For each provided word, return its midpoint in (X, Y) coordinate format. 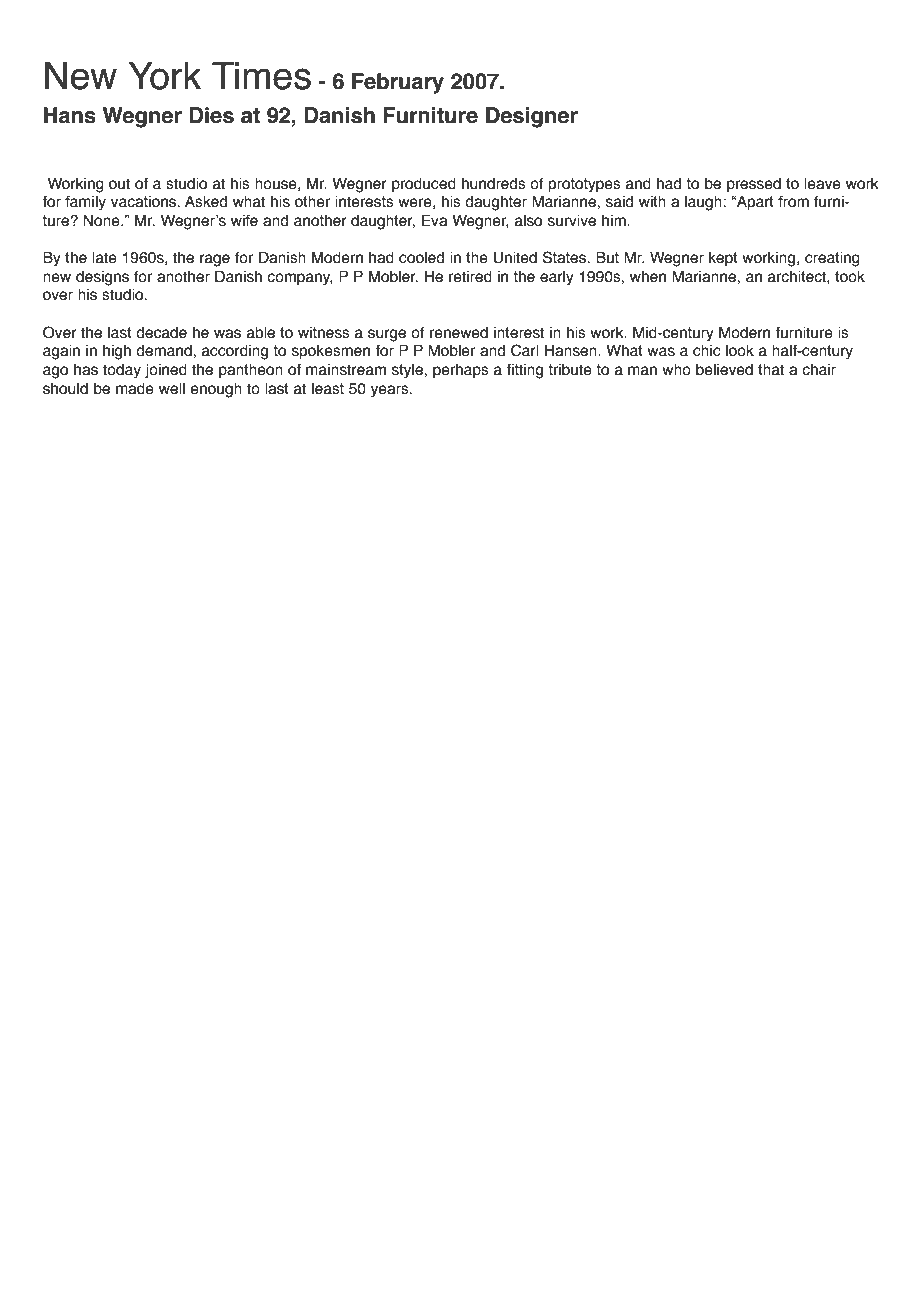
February (398, 83)
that (771, 370)
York (165, 76)
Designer (532, 117)
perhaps (461, 371)
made (135, 389)
